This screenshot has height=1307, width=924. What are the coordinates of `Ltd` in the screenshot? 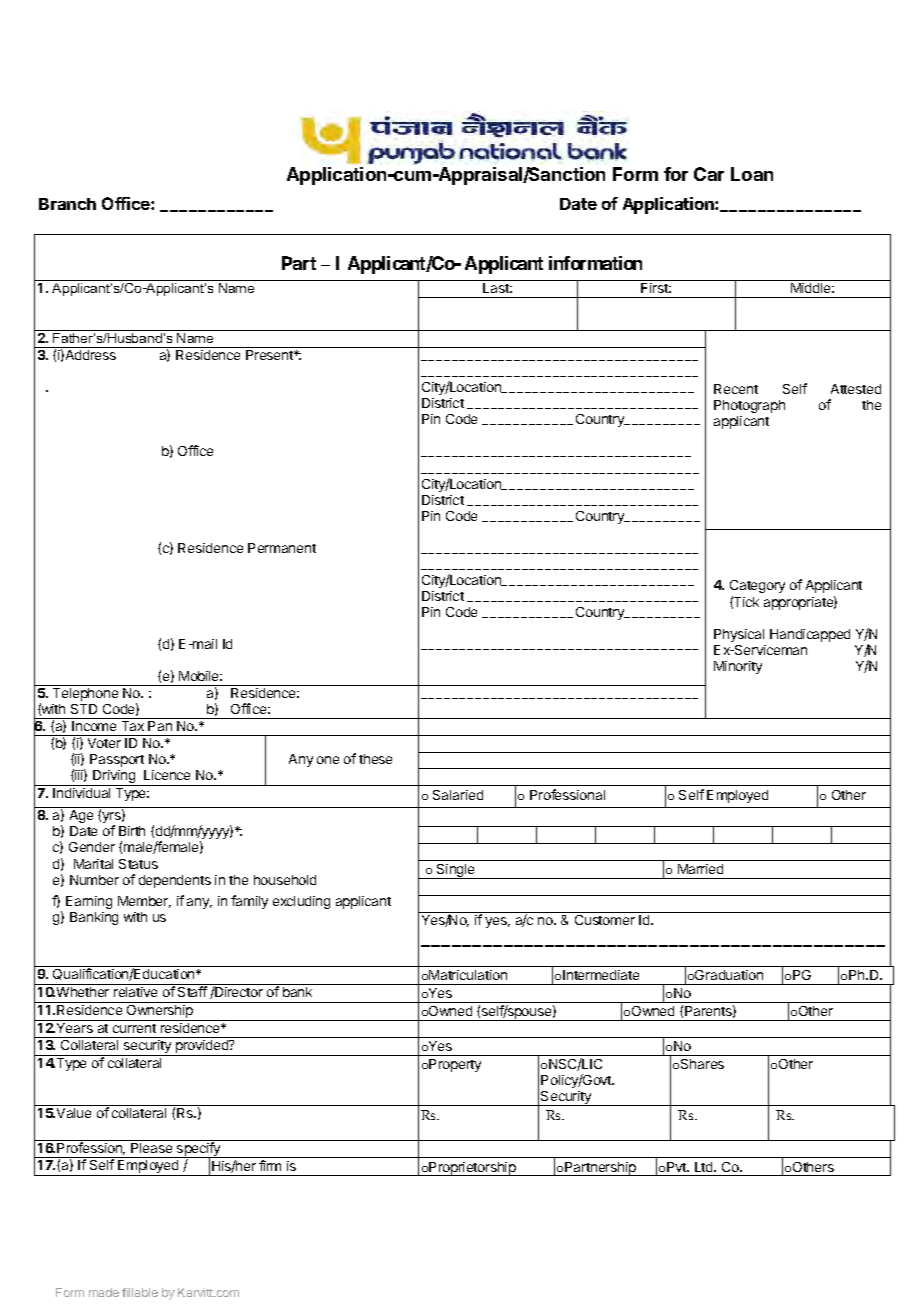 It's located at (705, 1167).
